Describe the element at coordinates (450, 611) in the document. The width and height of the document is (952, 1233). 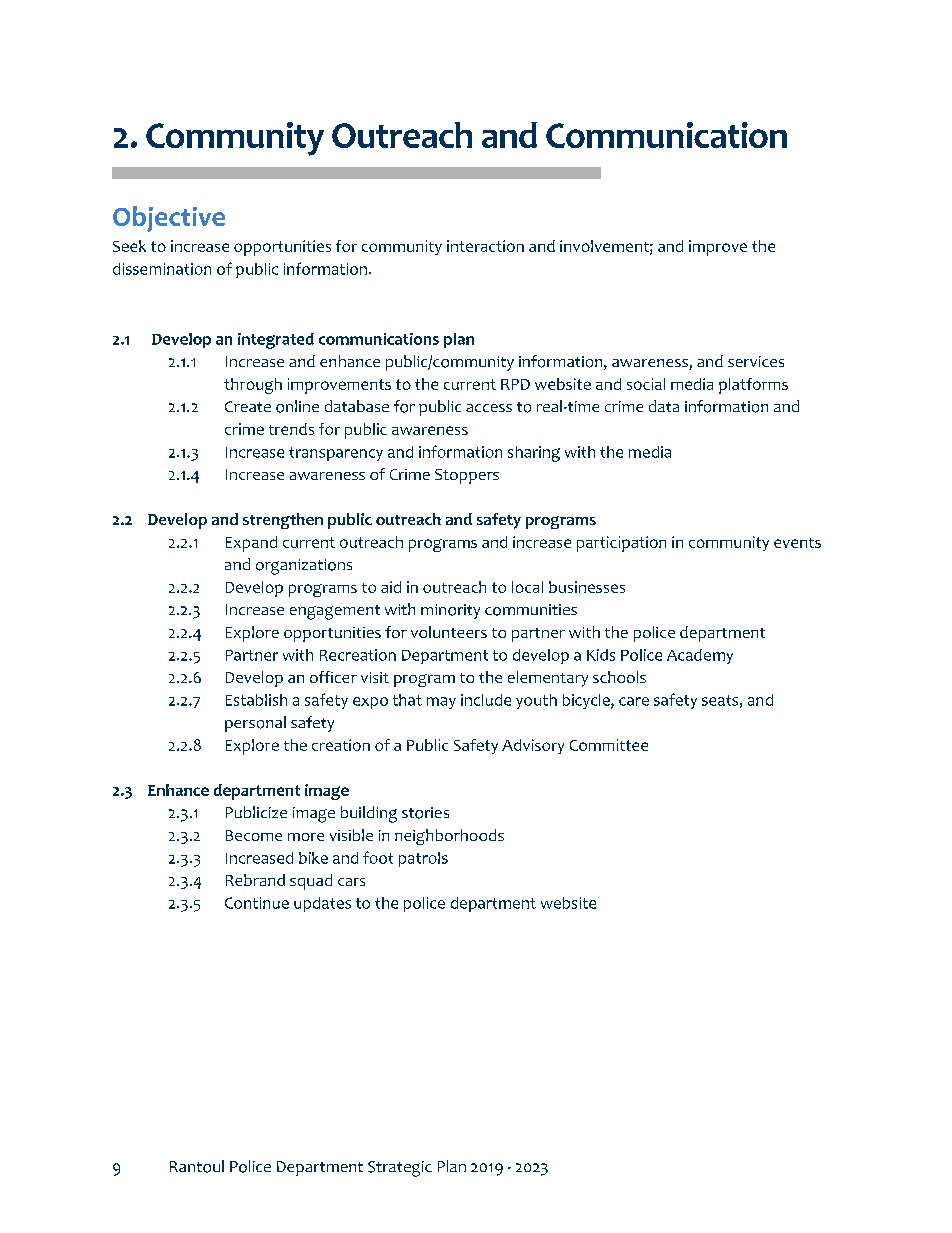
I see `minority` at that location.
